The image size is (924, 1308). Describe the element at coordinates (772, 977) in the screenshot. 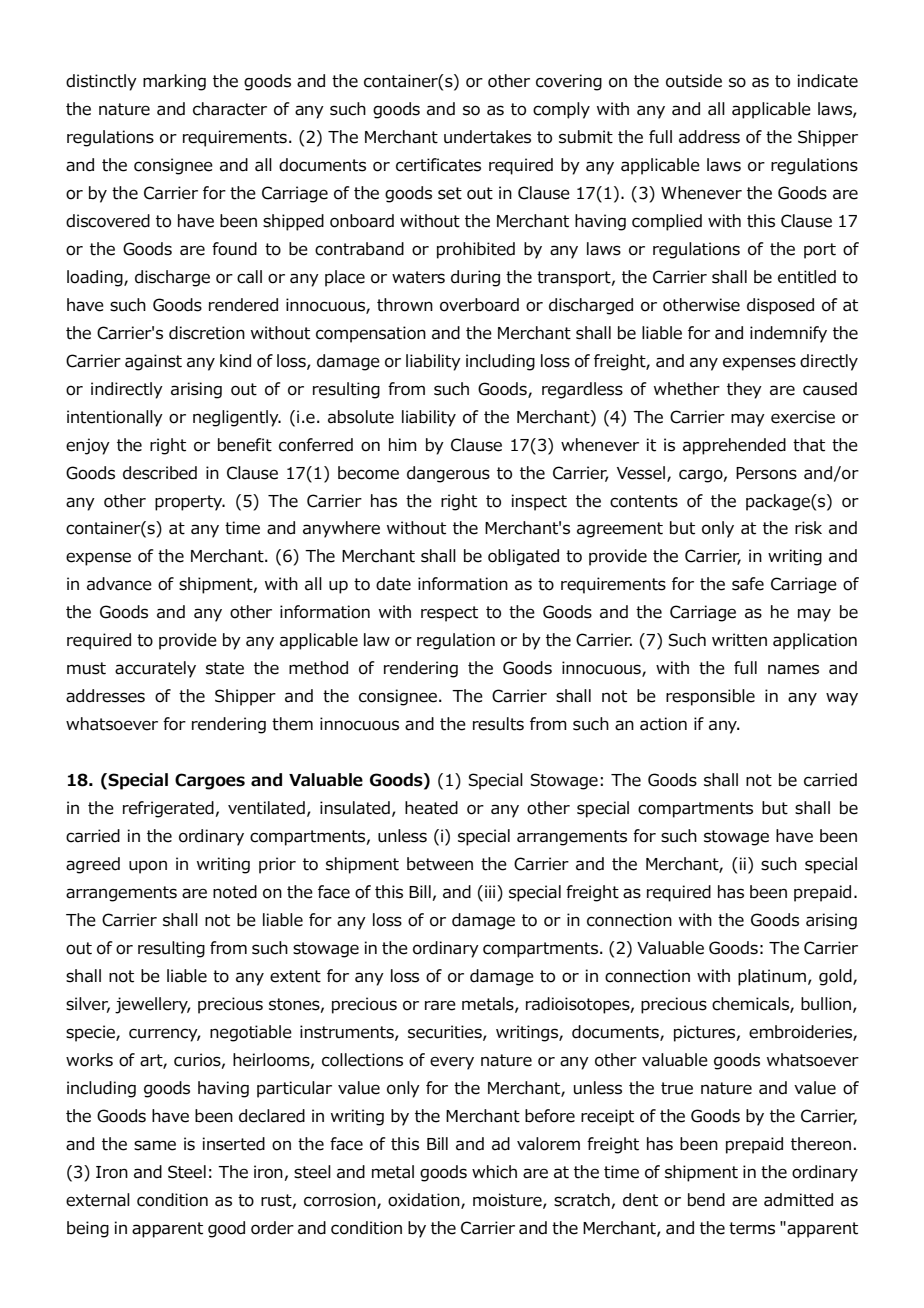

I see `platinum` at that location.
